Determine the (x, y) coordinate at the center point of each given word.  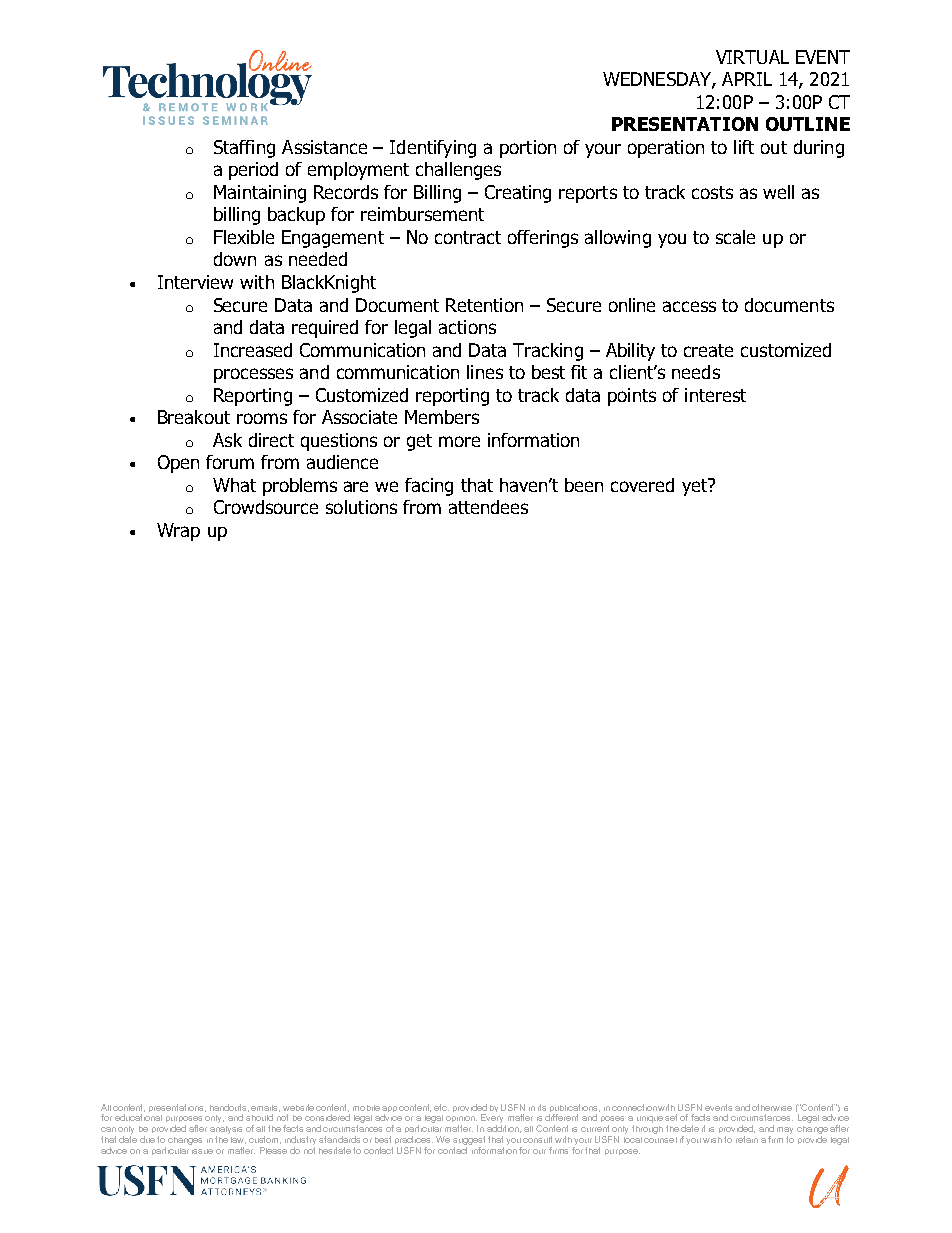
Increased (253, 350)
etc (441, 1107)
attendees (488, 507)
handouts (229, 1108)
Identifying (433, 149)
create (708, 350)
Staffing (244, 149)
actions (467, 327)
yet (695, 487)
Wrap (178, 532)
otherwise (772, 1107)
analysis (226, 1130)
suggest (469, 1140)
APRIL (747, 79)
